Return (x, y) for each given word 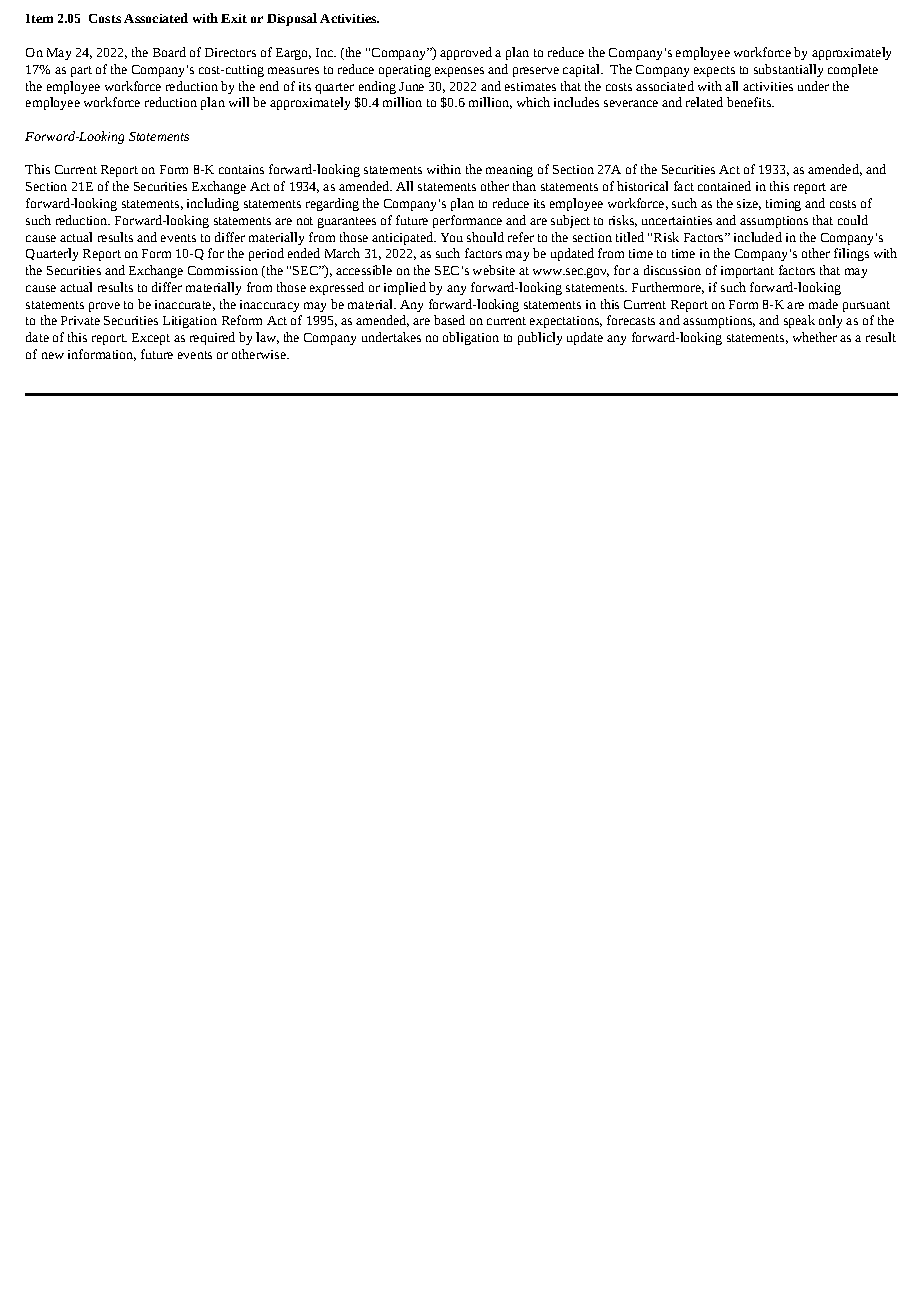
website (494, 270)
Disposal (292, 19)
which (533, 102)
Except (151, 339)
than (524, 186)
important (747, 272)
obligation (471, 338)
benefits (750, 102)
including (213, 204)
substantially (788, 70)
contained (724, 186)
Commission (223, 270)
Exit (234, 18)
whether (815, 337)
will (239, 102)
